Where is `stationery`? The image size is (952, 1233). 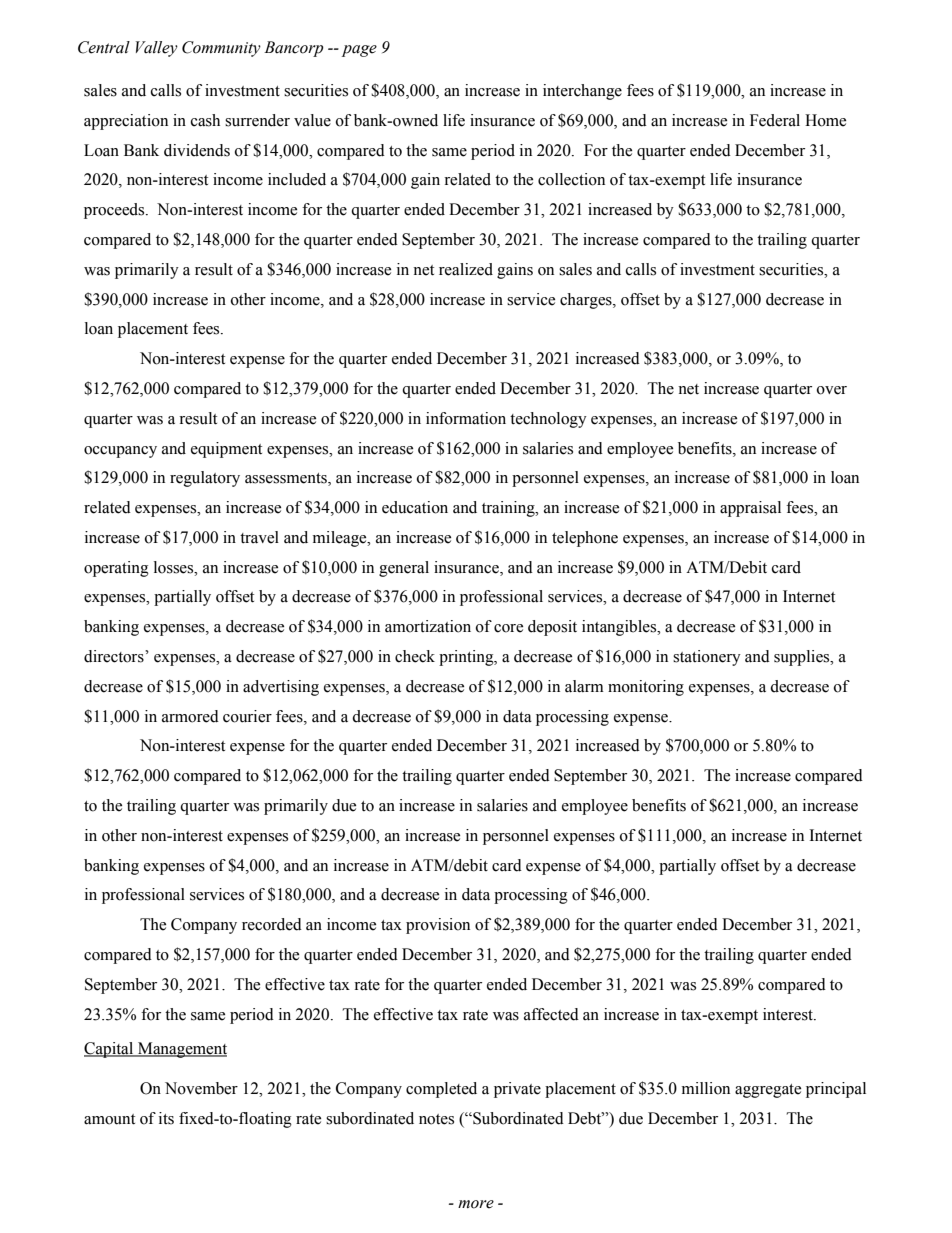
stationery is located at coordinates (707, 658).
